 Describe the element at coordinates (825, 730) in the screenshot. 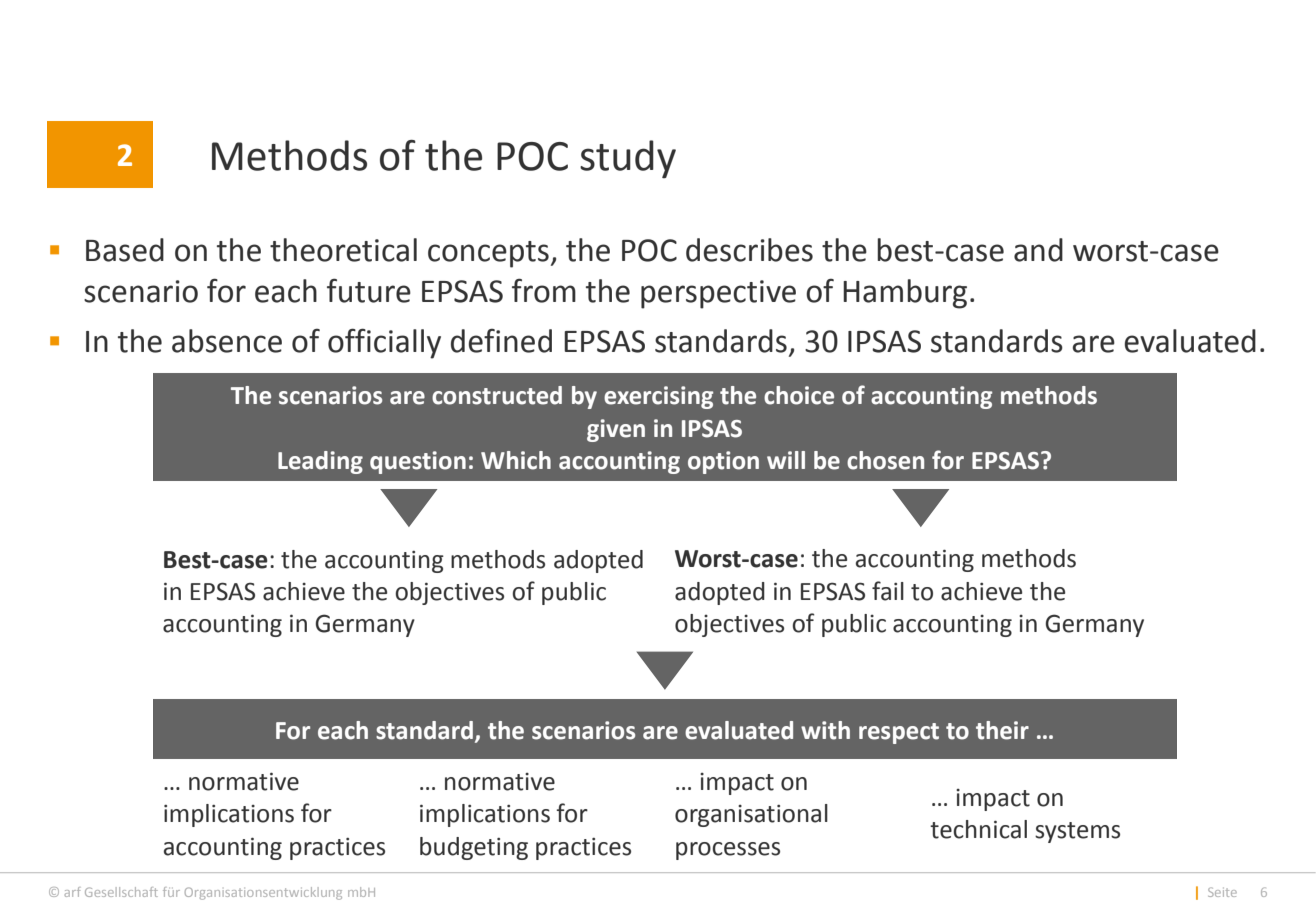

I see `with` at that location.
